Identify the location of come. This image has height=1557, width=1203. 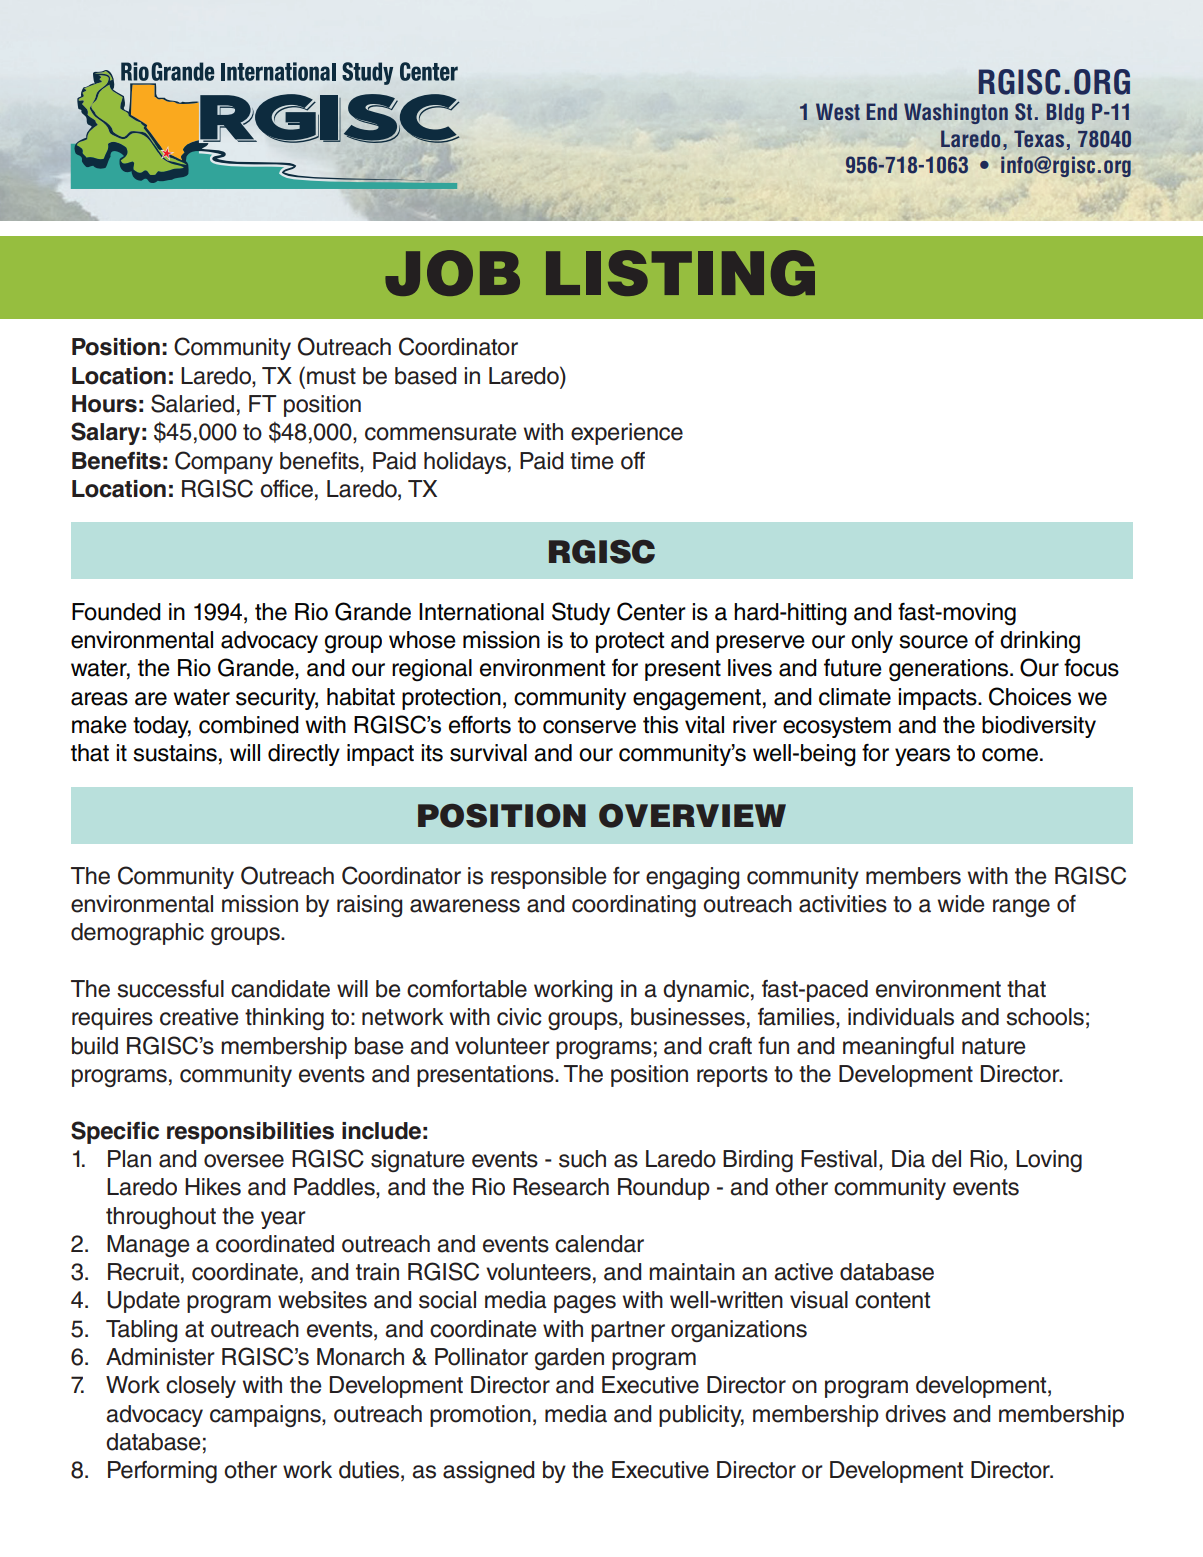
(1010, 755).
